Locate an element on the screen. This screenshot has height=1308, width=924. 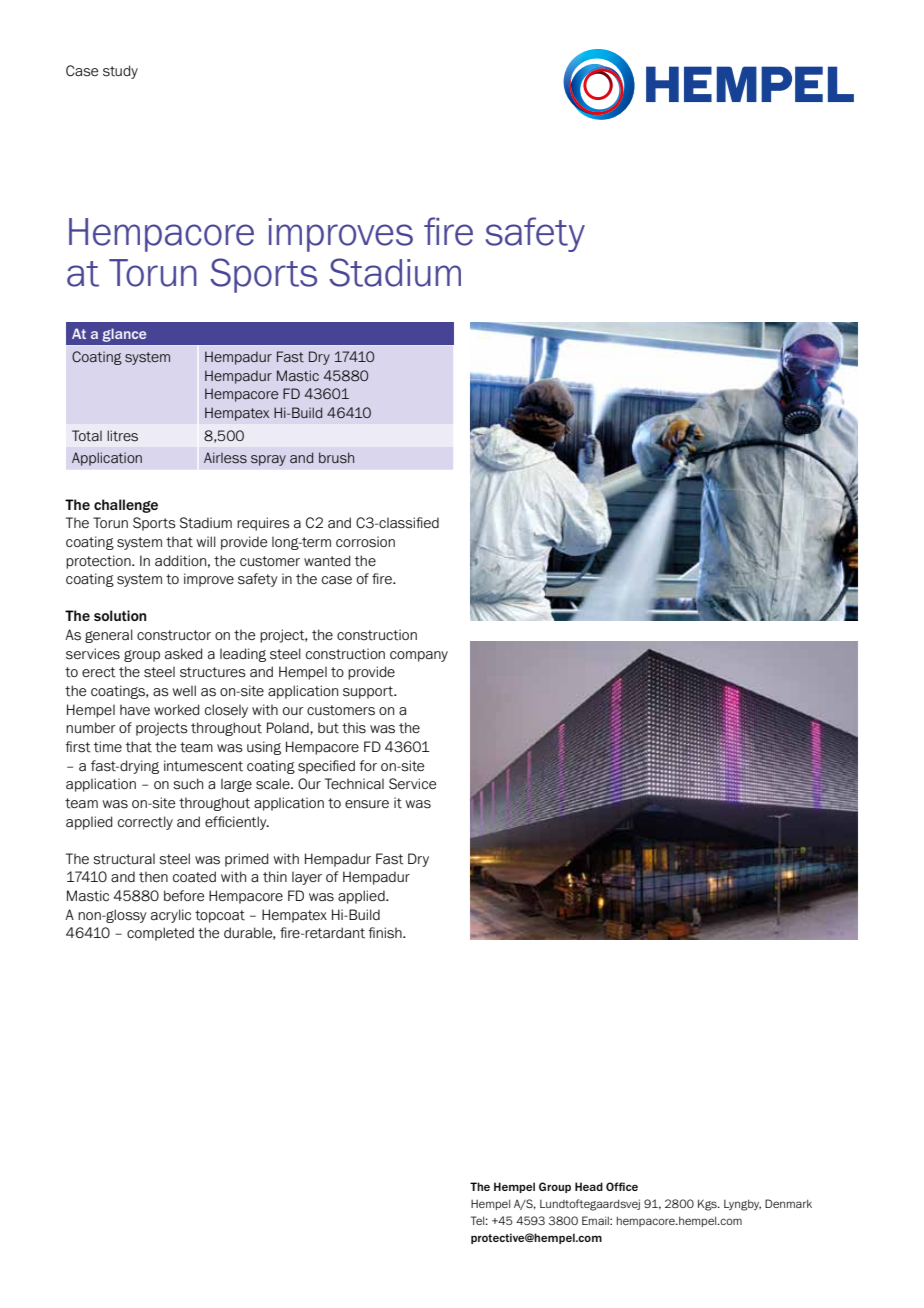
ensure is located at coordinates (367, 804).
